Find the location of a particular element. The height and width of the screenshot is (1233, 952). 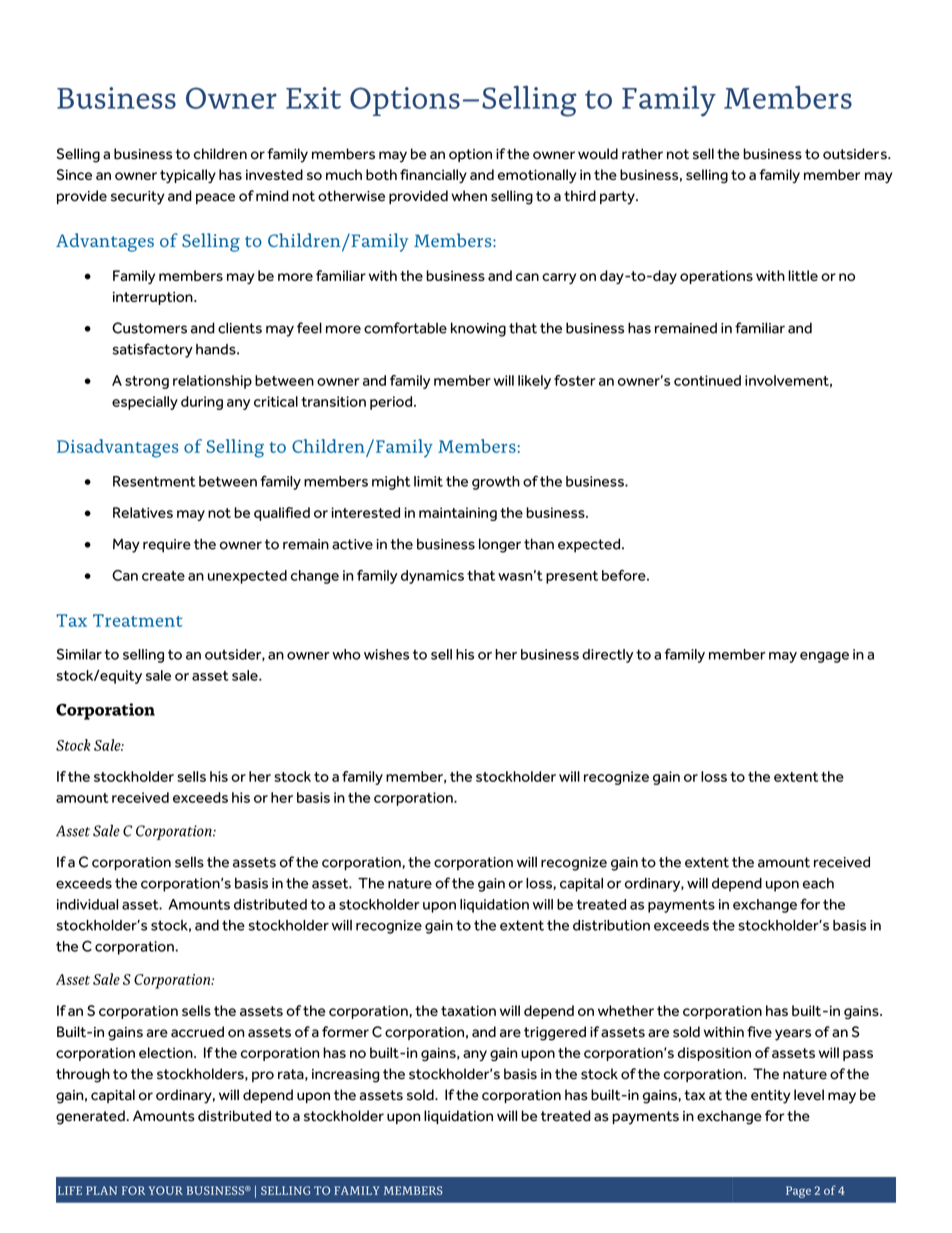

typically is located at coordinates (188, 176).
